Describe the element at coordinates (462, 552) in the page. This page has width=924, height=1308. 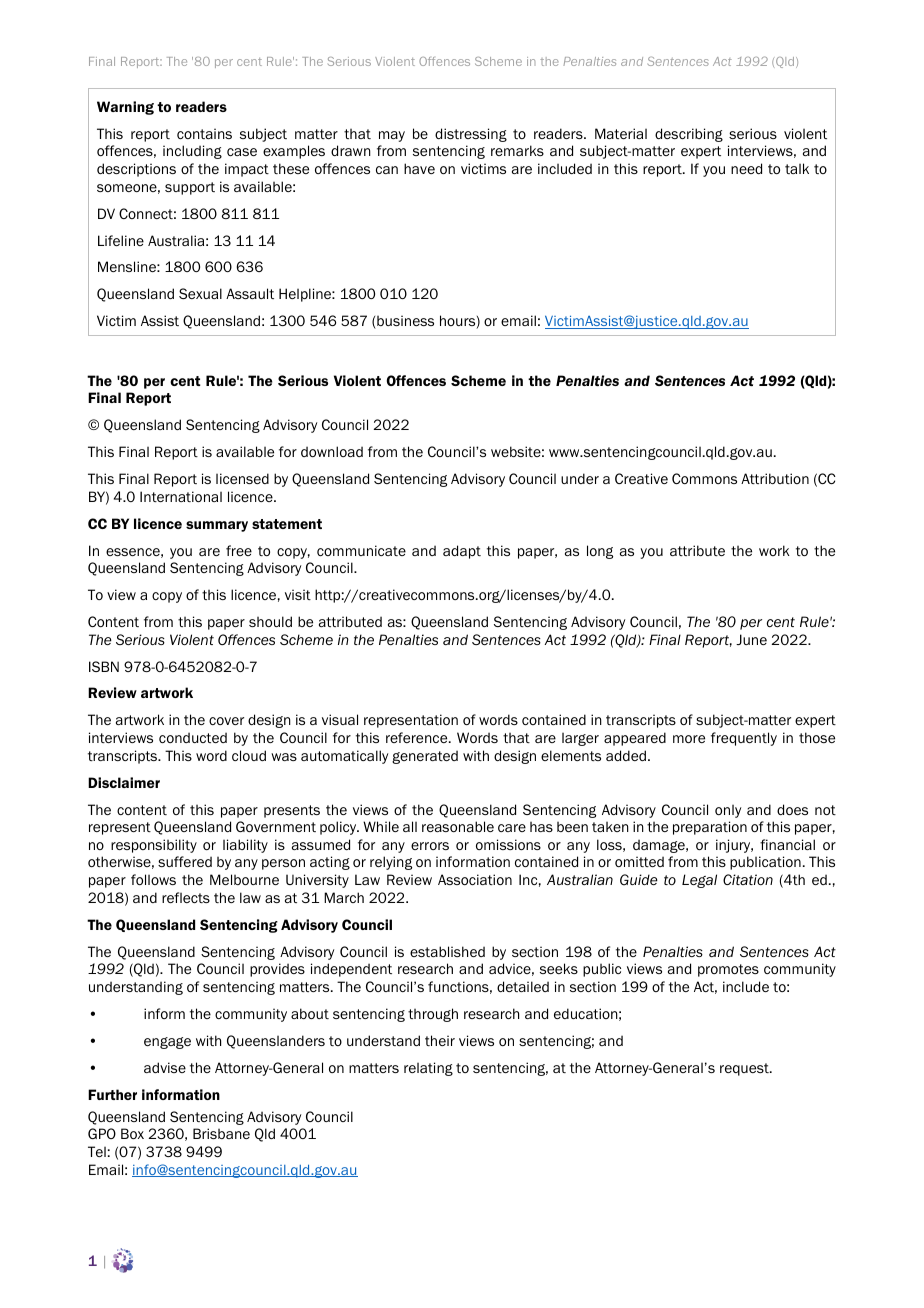
I see `adapt` at that location.
